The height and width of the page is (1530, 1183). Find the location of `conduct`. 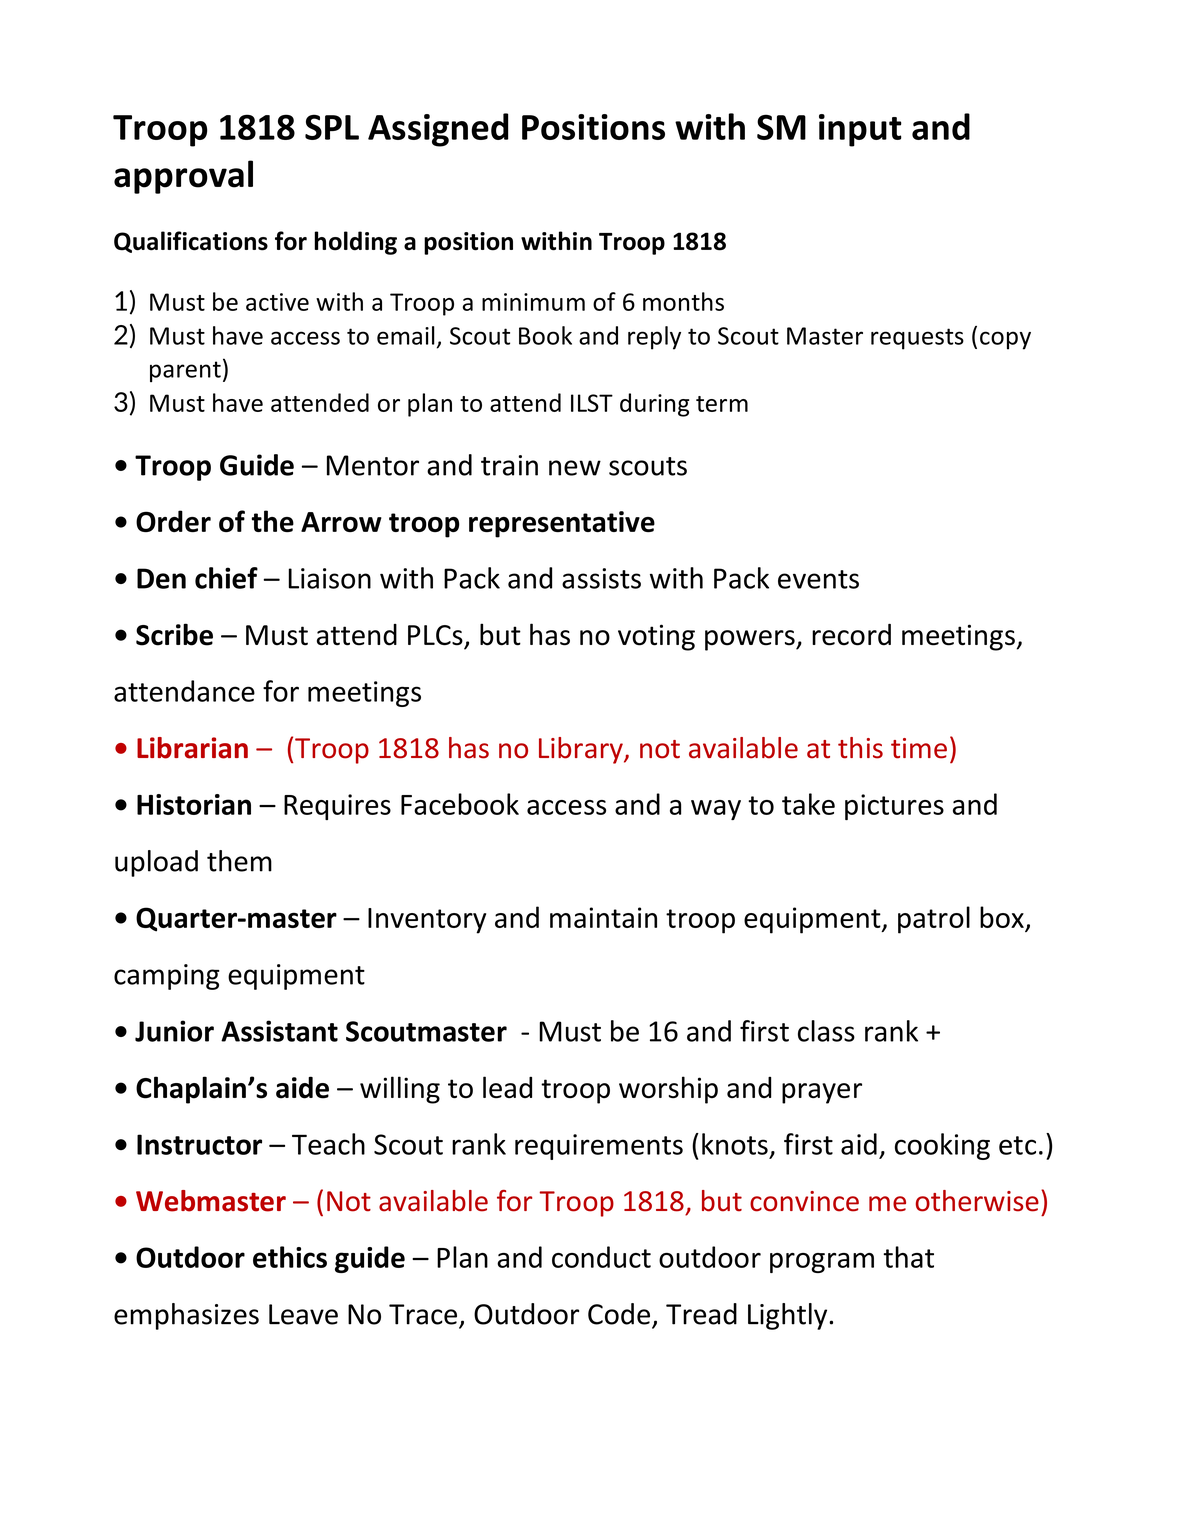

conduct is located at coordinates (601, 1257).
